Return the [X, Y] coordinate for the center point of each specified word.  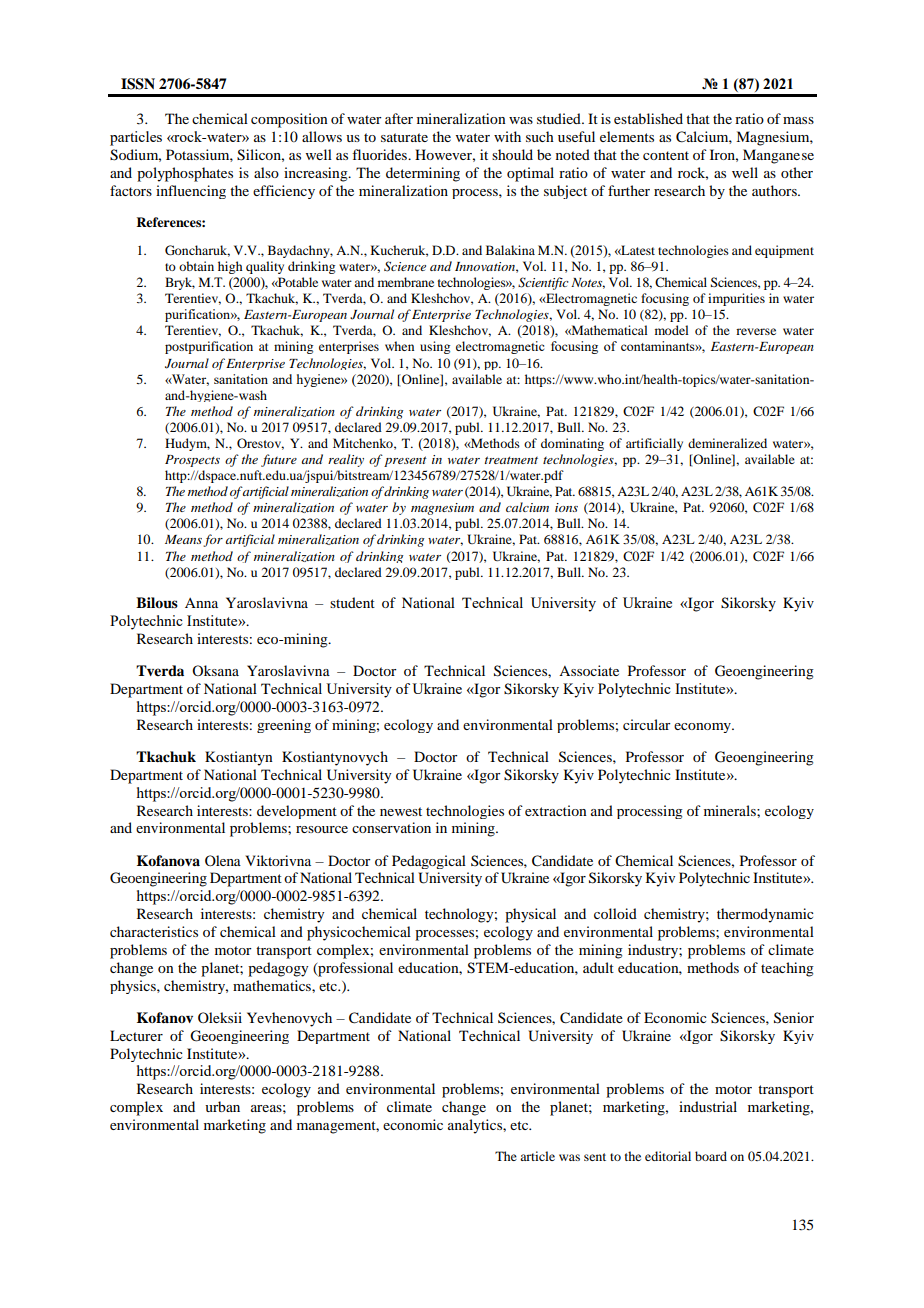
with [507, 136]
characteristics [154, 931]
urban [222, 1106]
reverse [756, 331]
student [352, 602]
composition [289, 120]
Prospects [192, 461]
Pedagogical [429, 862]
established [648, 118]
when [399, 346]
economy [703, 728]
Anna [201, 603]
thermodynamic [765, 915]
